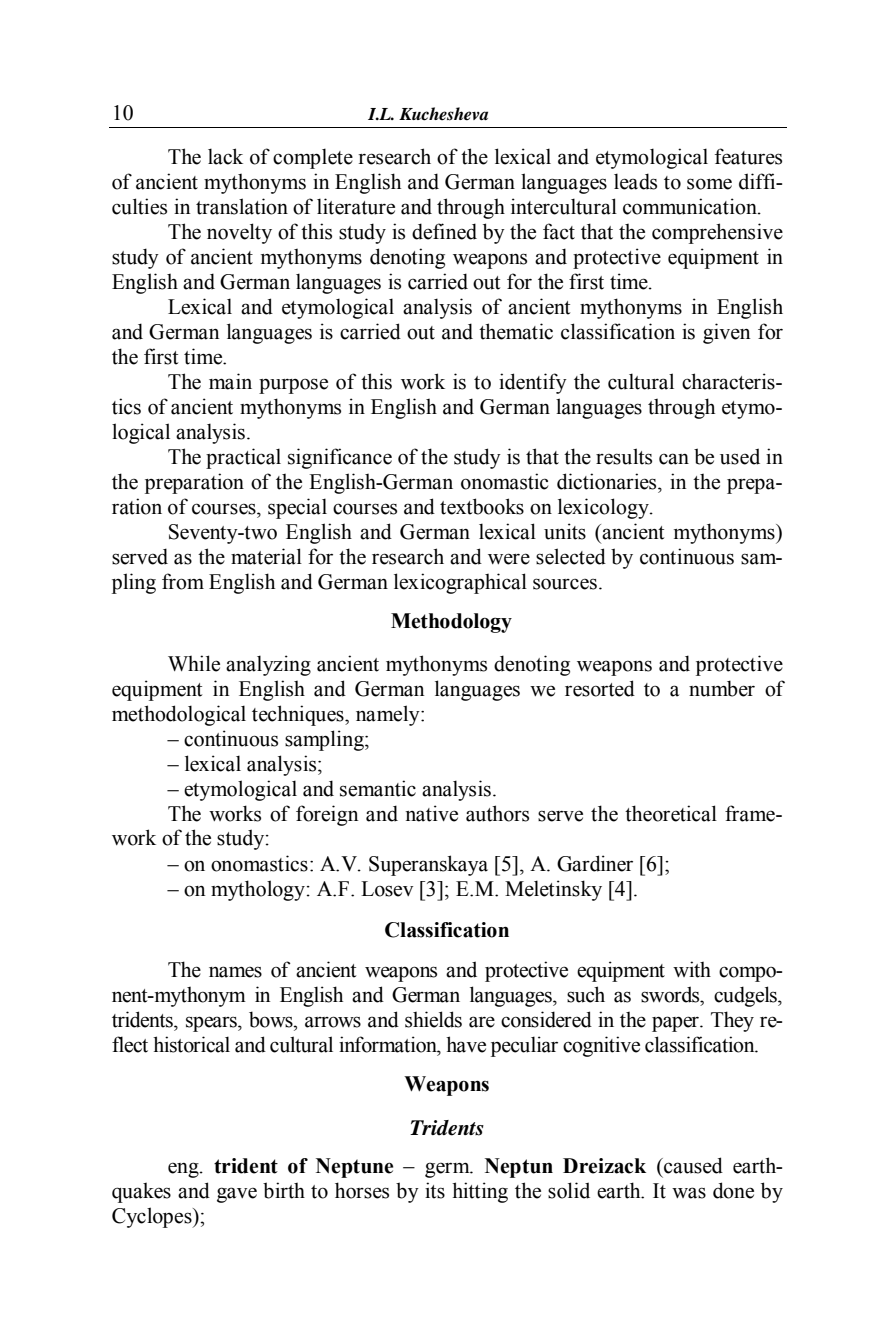  I want to click on identify, so click(533, 383).
